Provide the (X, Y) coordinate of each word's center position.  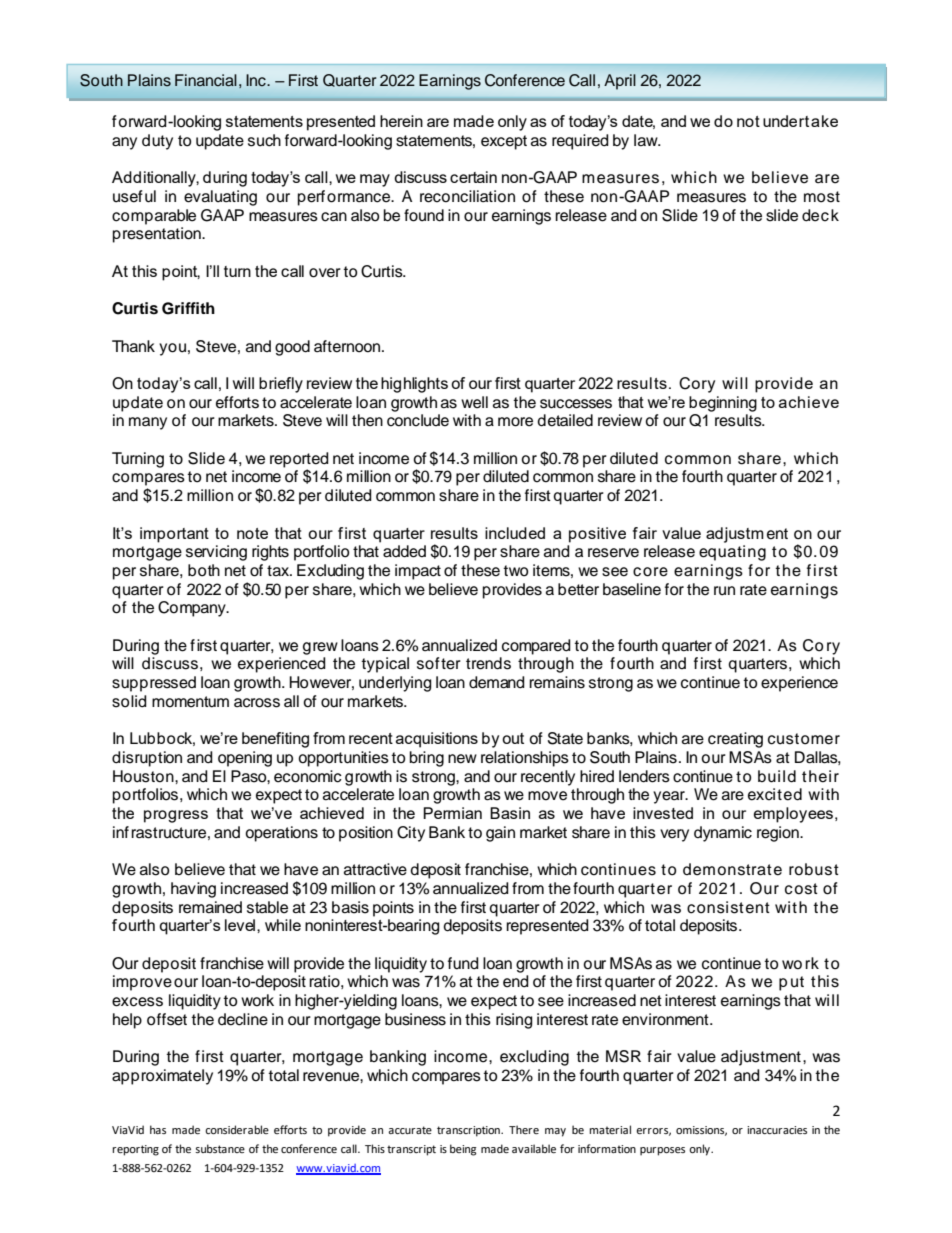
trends (488, 663)
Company (193, 609)
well (474, 402)
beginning (723, 404)
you (172, 349)
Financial (206, 80)
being (463, 1150)
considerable (237, 1129)
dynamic (723, 834)
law (647, 140)
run (724, 591)
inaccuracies (777, 1130)
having (193, 890)
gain (500, 834)
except (504, 142)
